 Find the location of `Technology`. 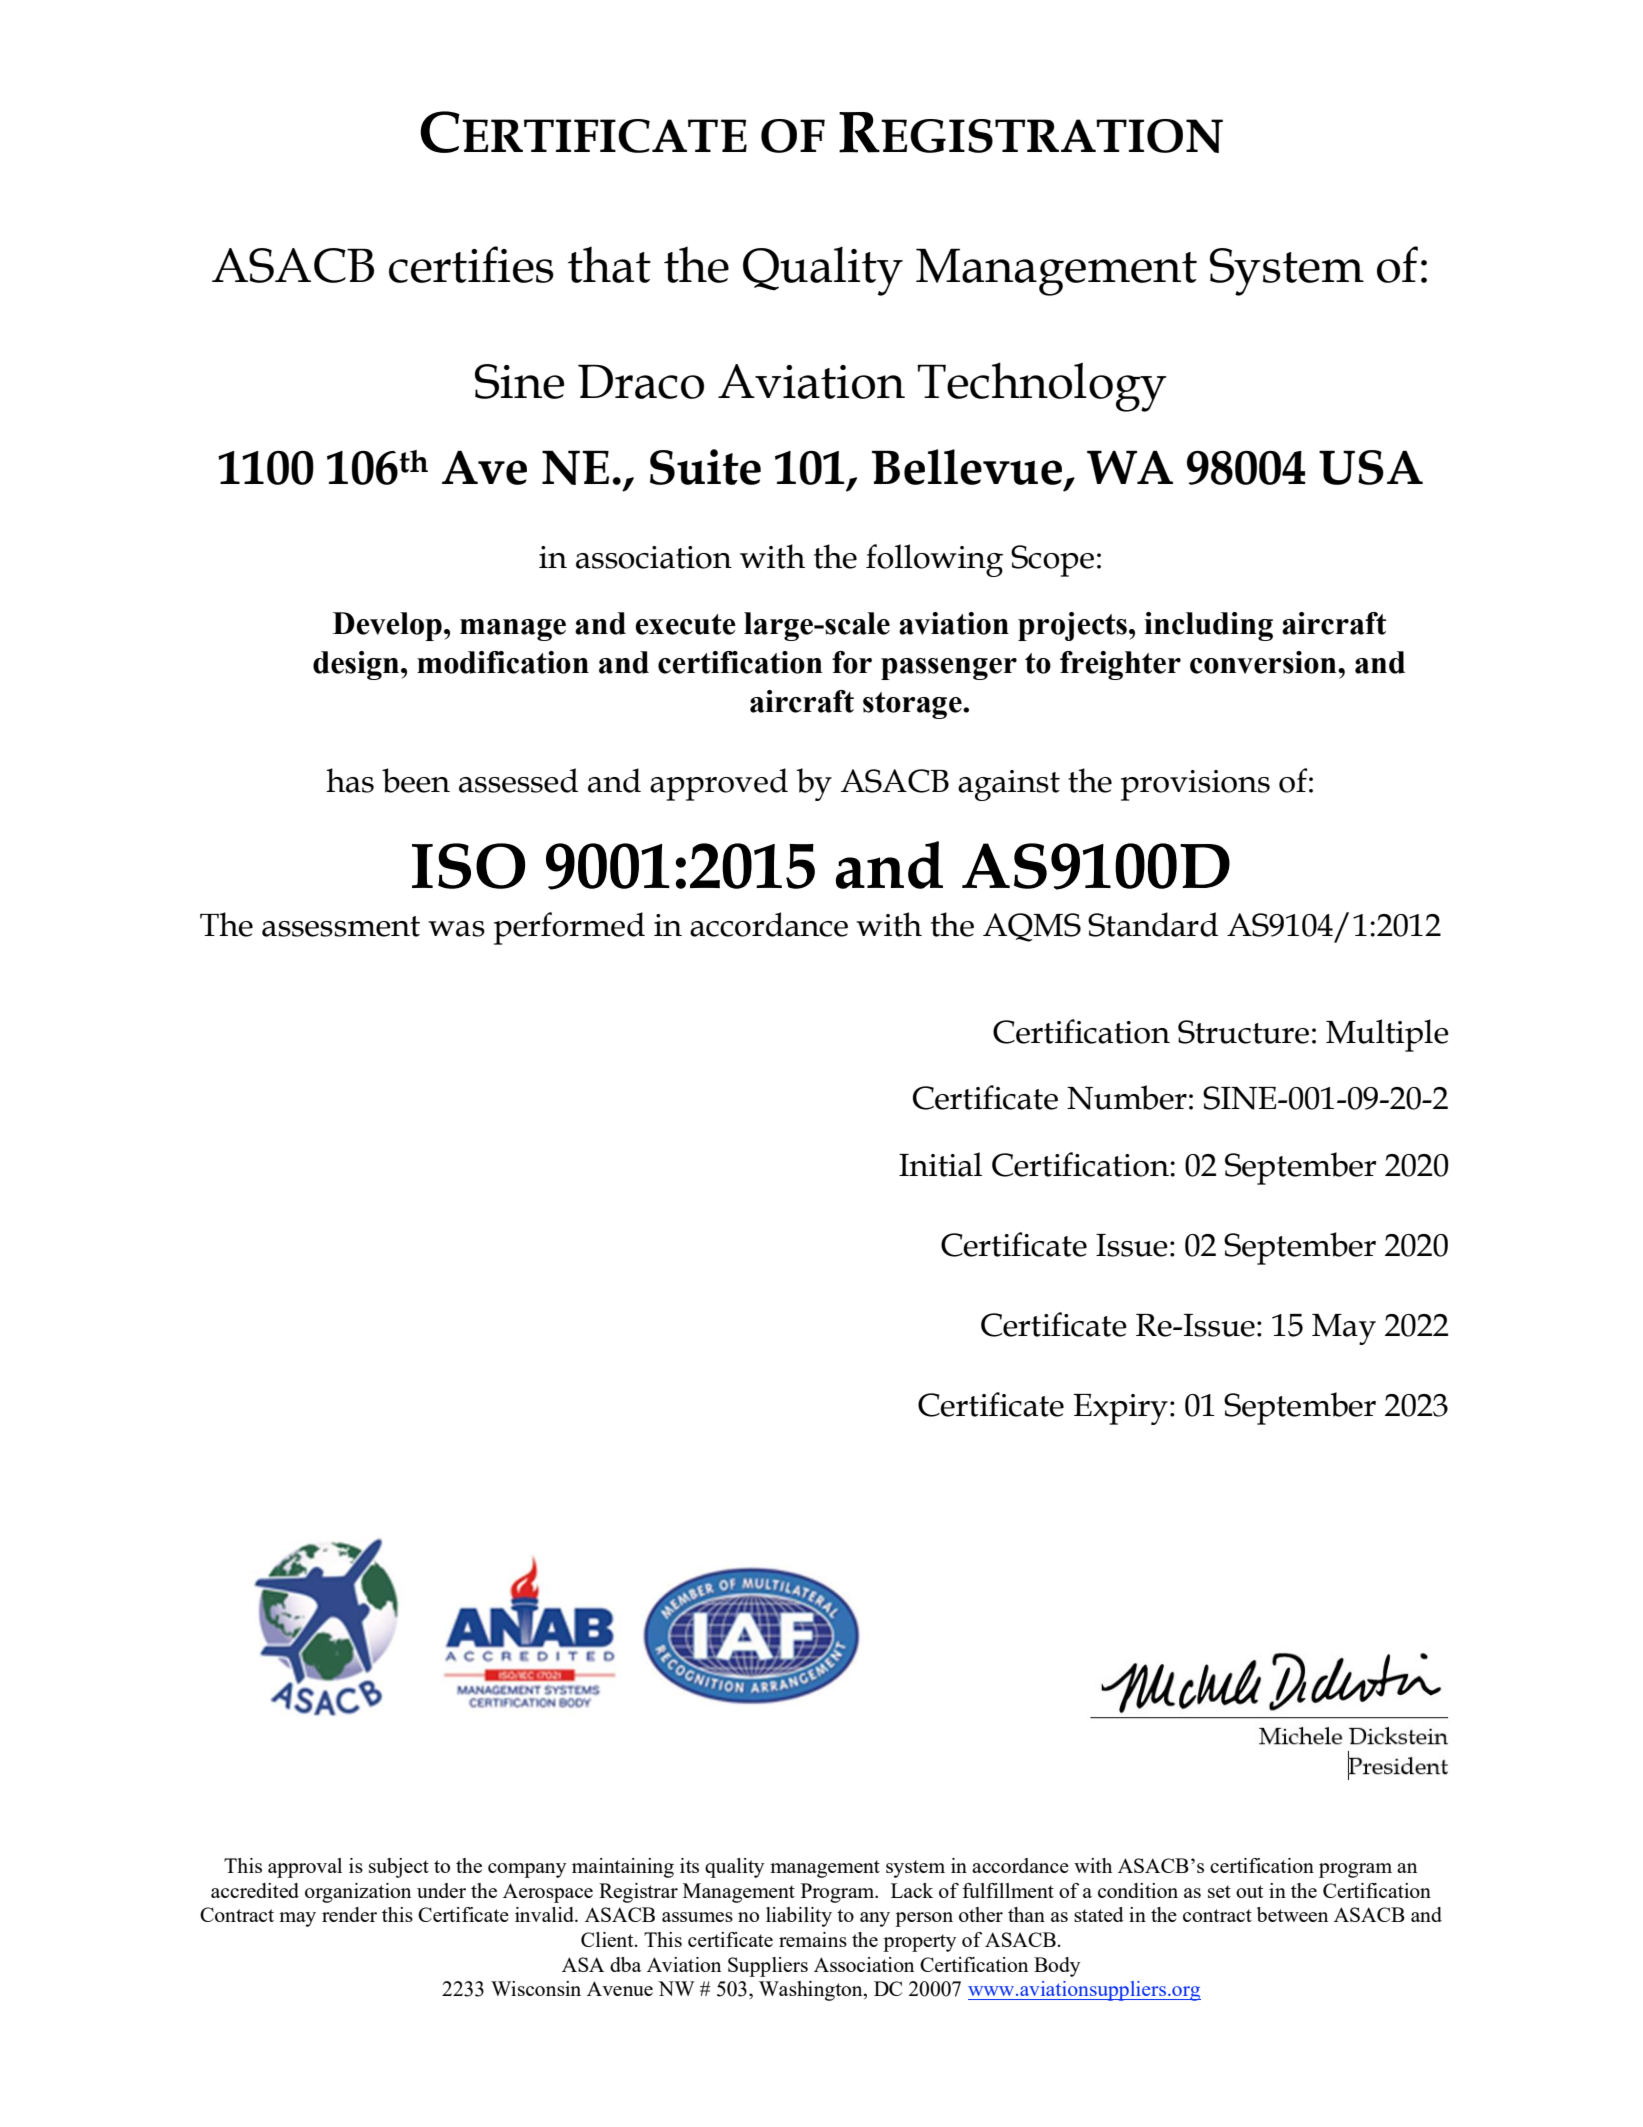

Technology is located at coordinates (1042, 387).
